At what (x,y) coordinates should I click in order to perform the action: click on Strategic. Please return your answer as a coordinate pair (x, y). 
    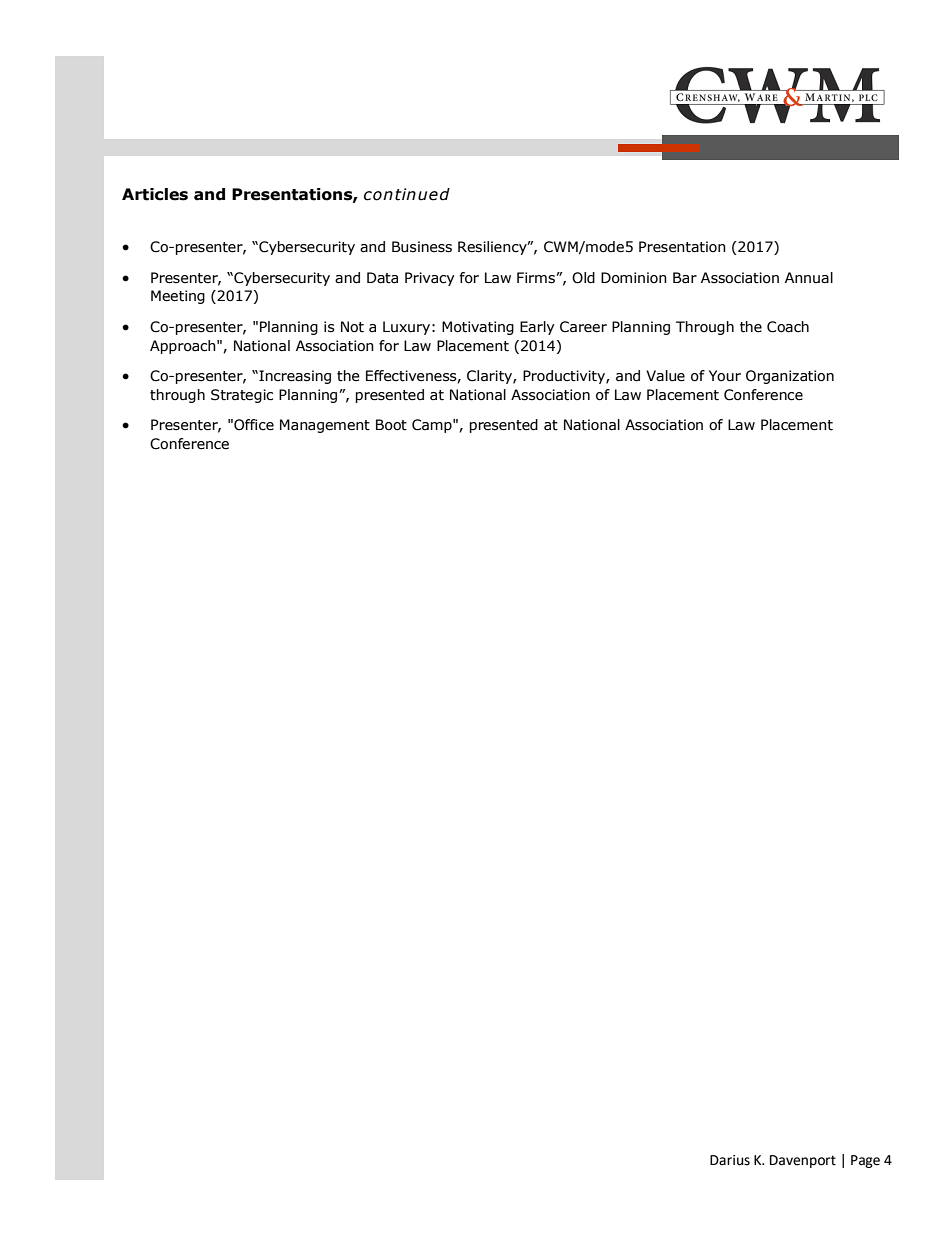
    Looking at the image, I should click on (242, 396).
